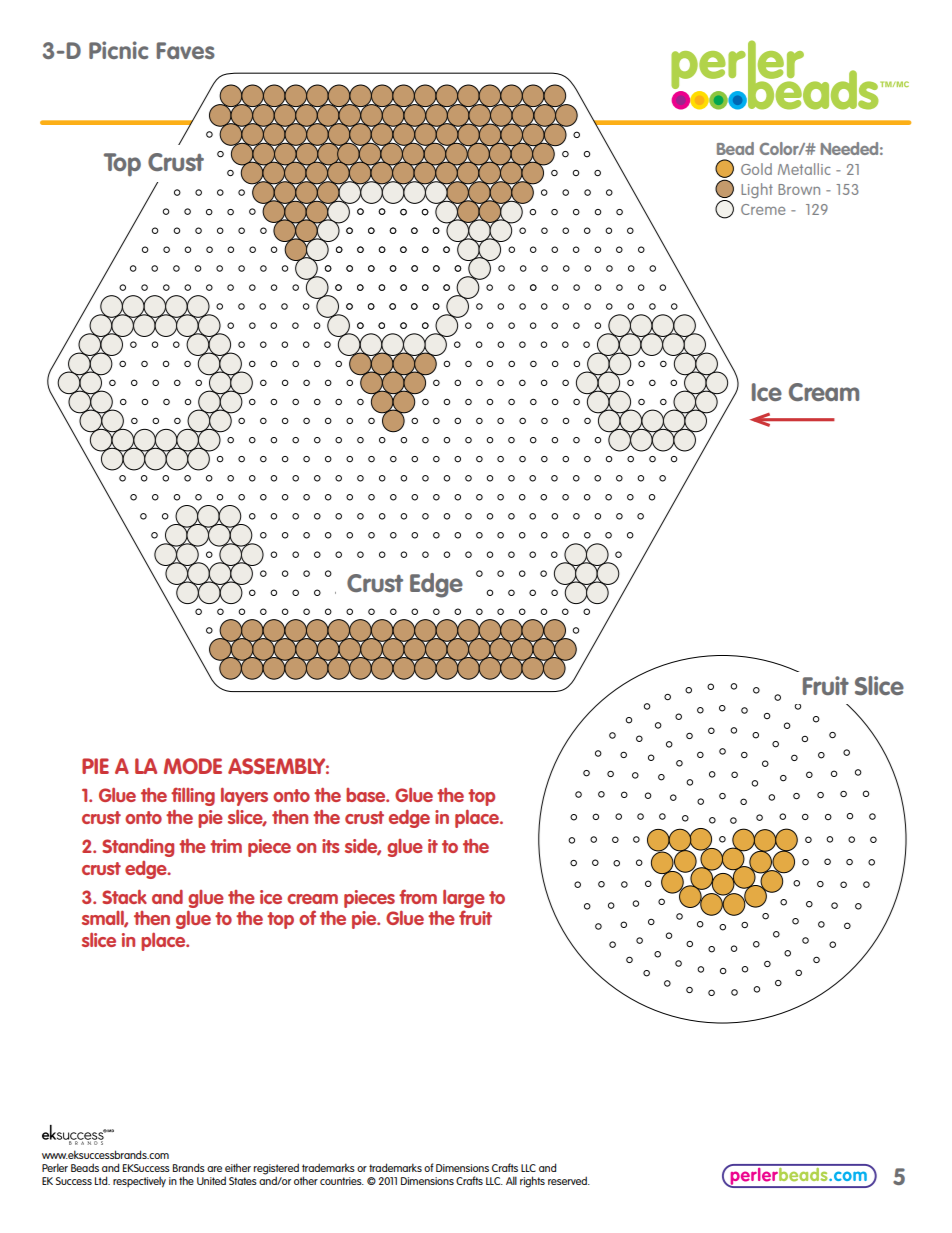 The width and height of the screenshot is (952, 1233). I want to click on rights, so click(532, 1182).
